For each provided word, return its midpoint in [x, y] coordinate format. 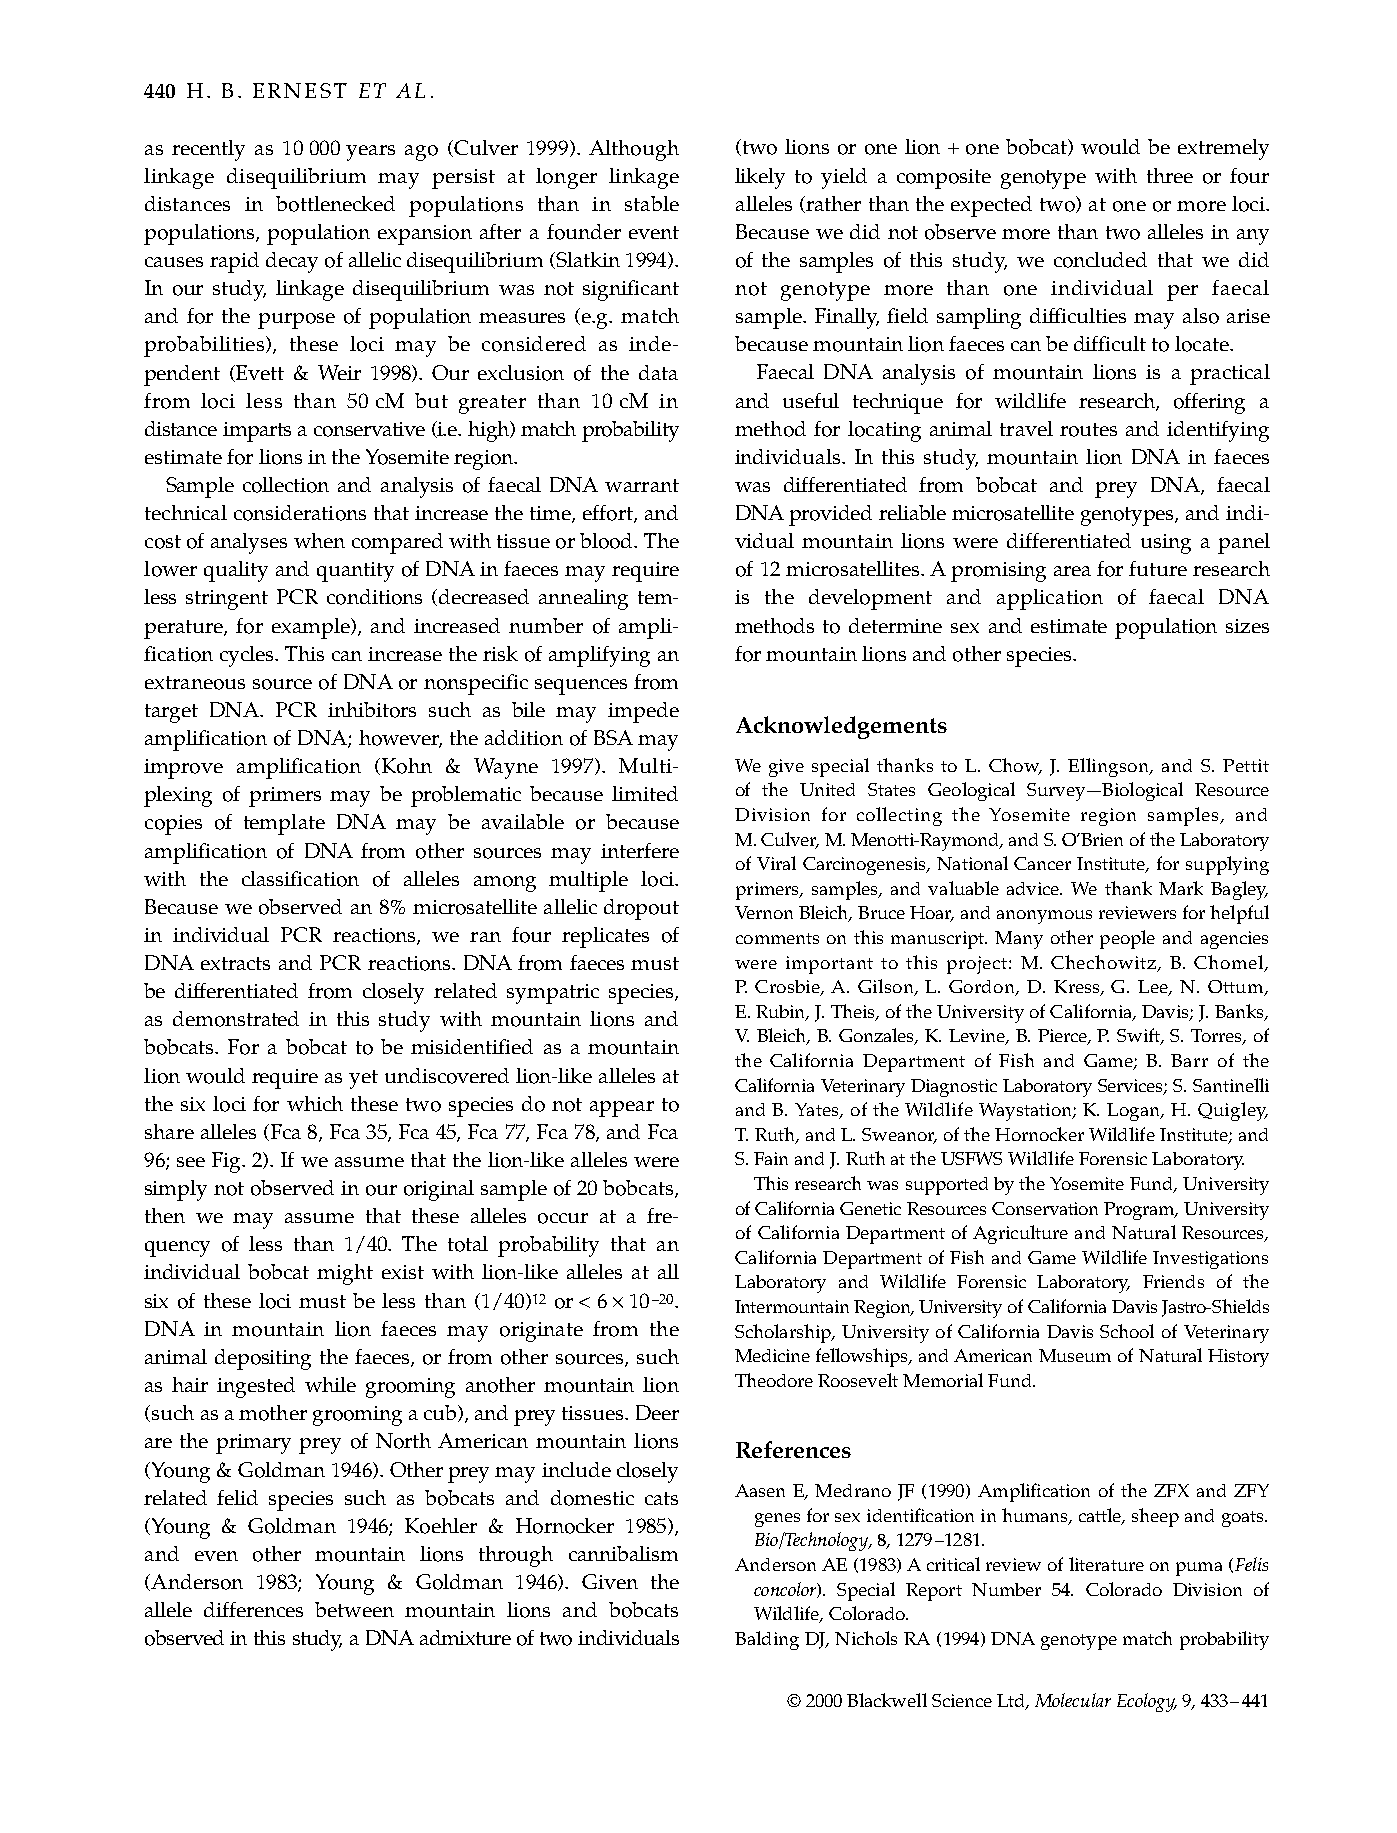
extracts [235, 963]
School [1127, 1331]
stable [652, 203]
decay [292, 262]
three [1170, 175]
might [345, 1274]
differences [253, 1609]
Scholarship [784, 1333]
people [1127, 939]
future [1158, 568]
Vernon [764, 912]
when [319, 540]
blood [607, 541]
